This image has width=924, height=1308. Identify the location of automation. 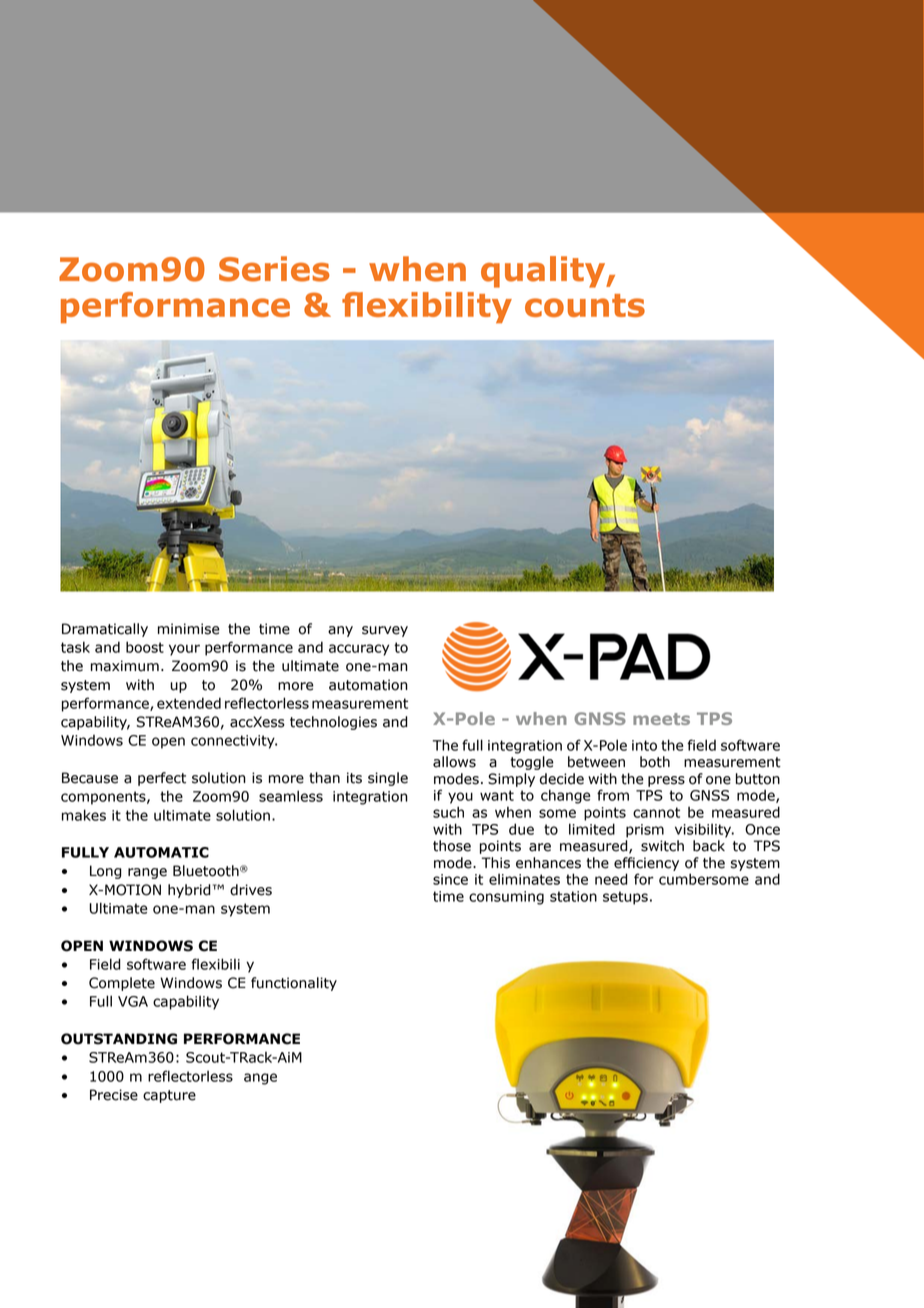
(368, 685).
